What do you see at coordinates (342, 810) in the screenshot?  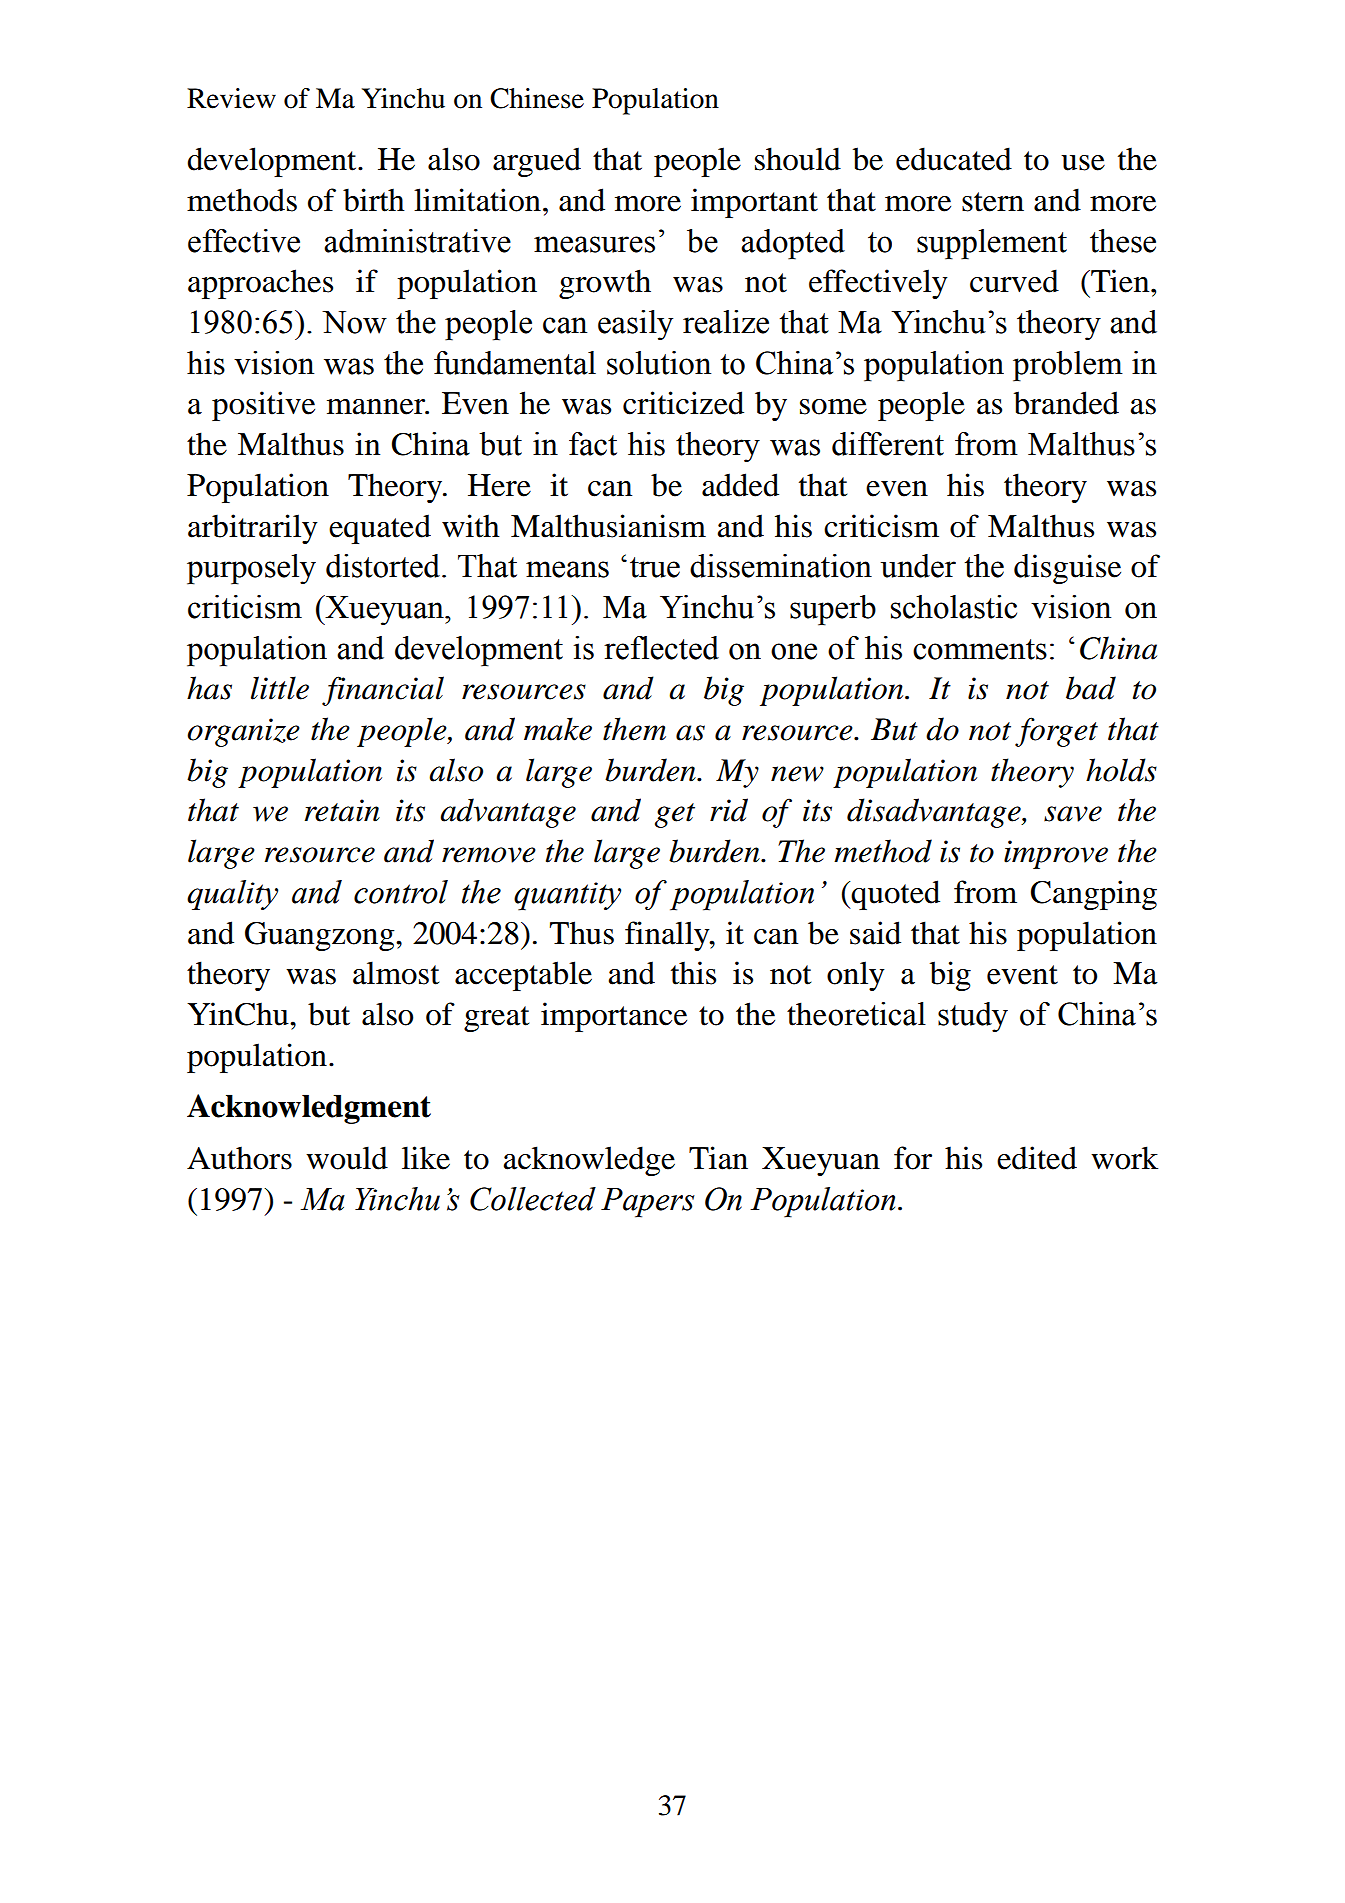 I see `retain` at bounding box center [342, 810].
